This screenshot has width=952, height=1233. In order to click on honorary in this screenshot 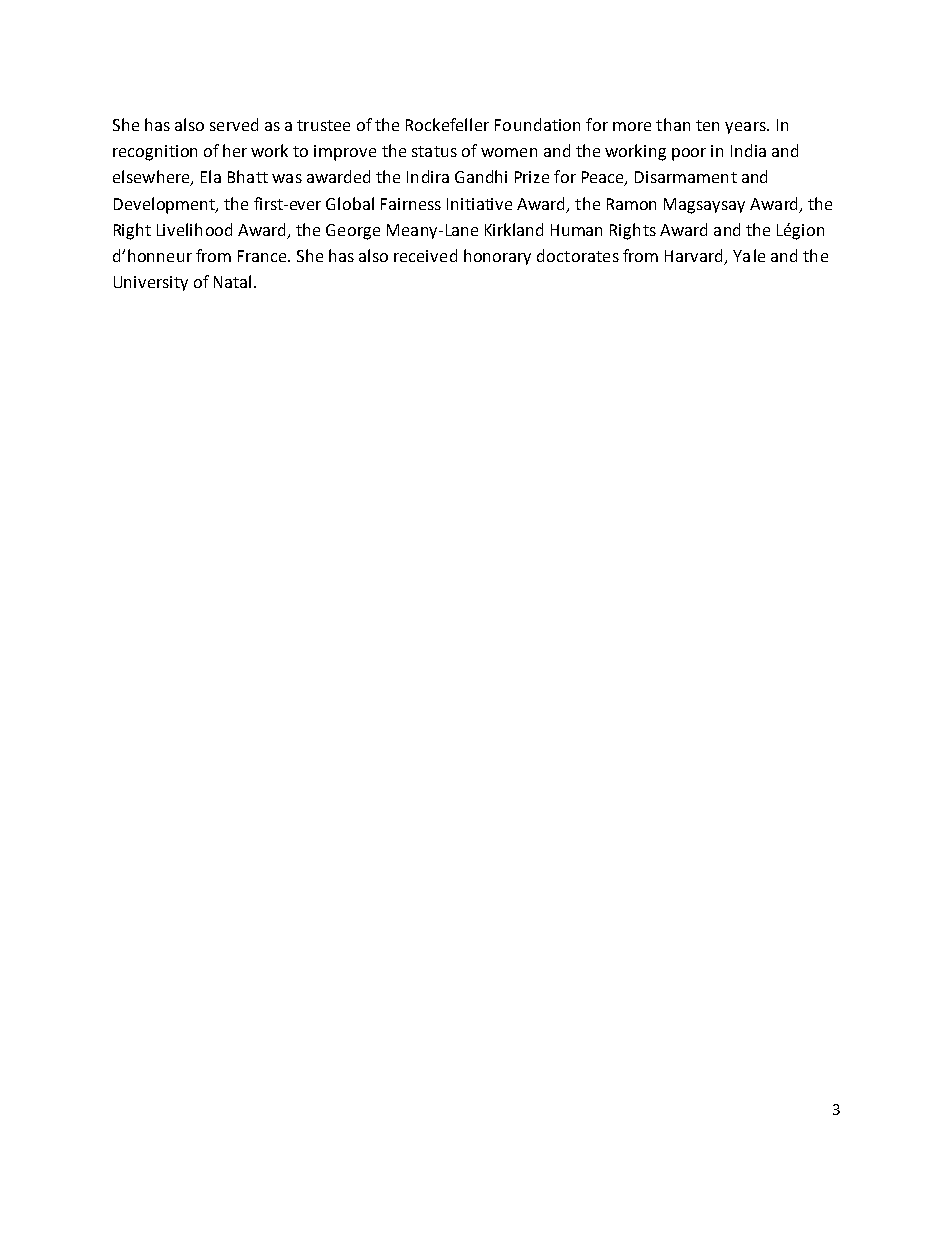, I will do `click(497, 257)`.
